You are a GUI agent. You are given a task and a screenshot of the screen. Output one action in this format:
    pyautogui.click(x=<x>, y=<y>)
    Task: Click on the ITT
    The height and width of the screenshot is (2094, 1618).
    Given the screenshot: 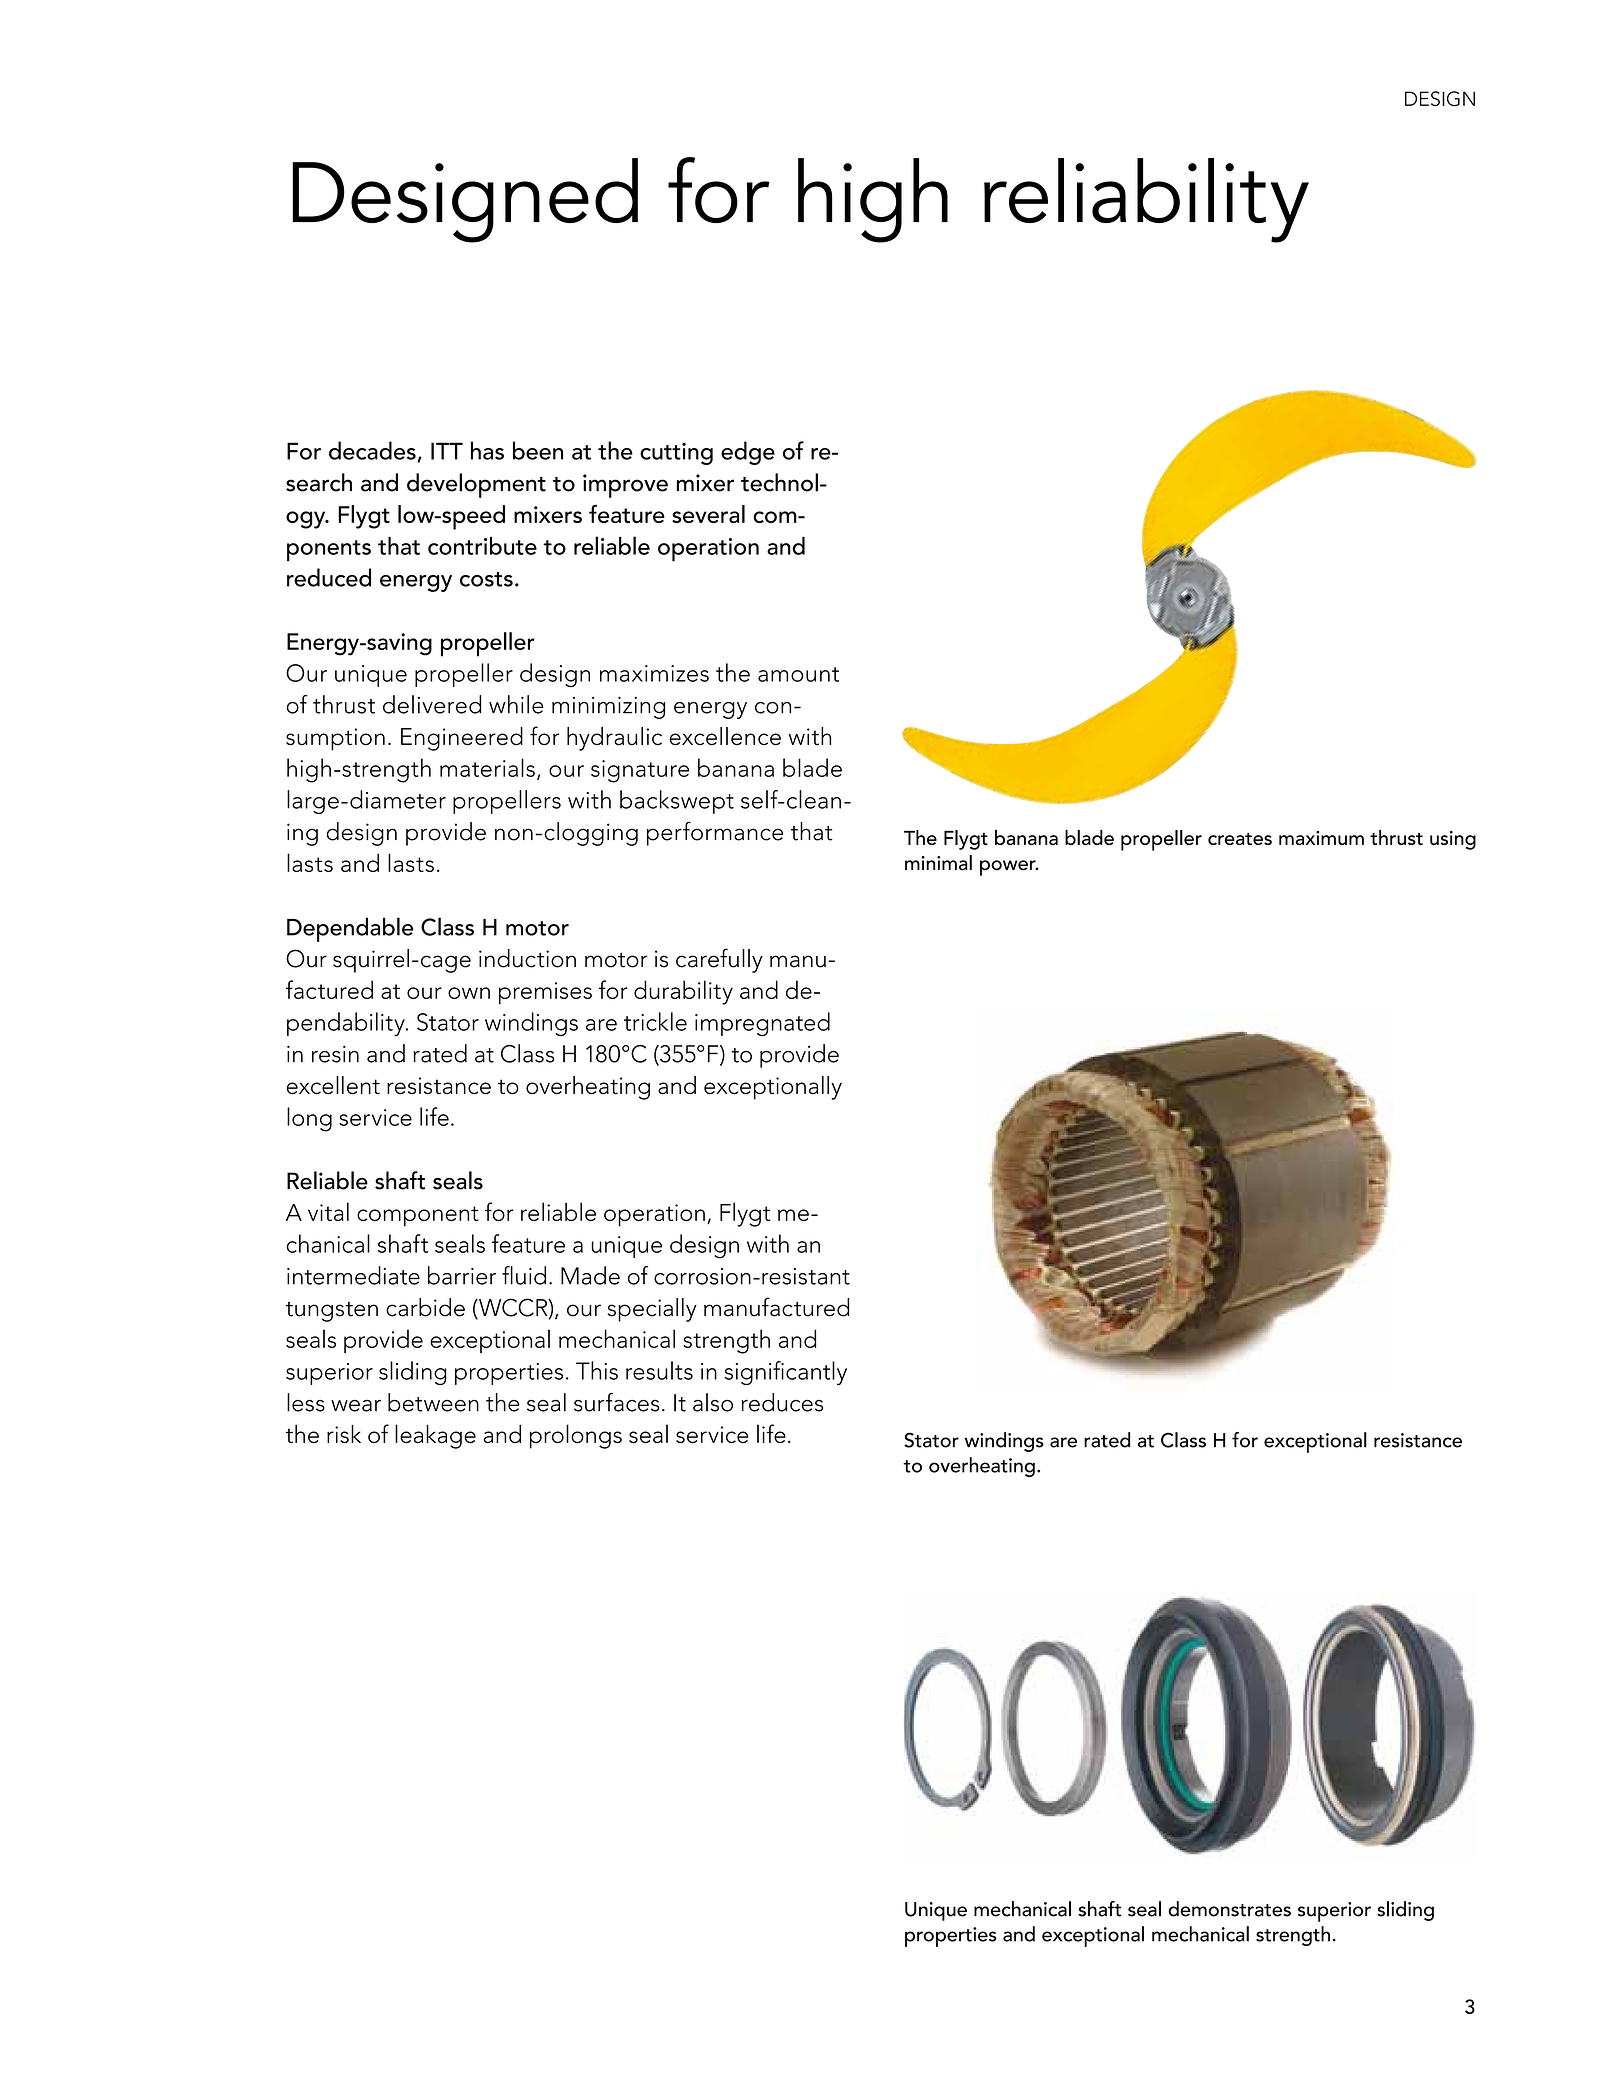 What is the action you would take?
    pyautogui.click(x=447, y=451)
